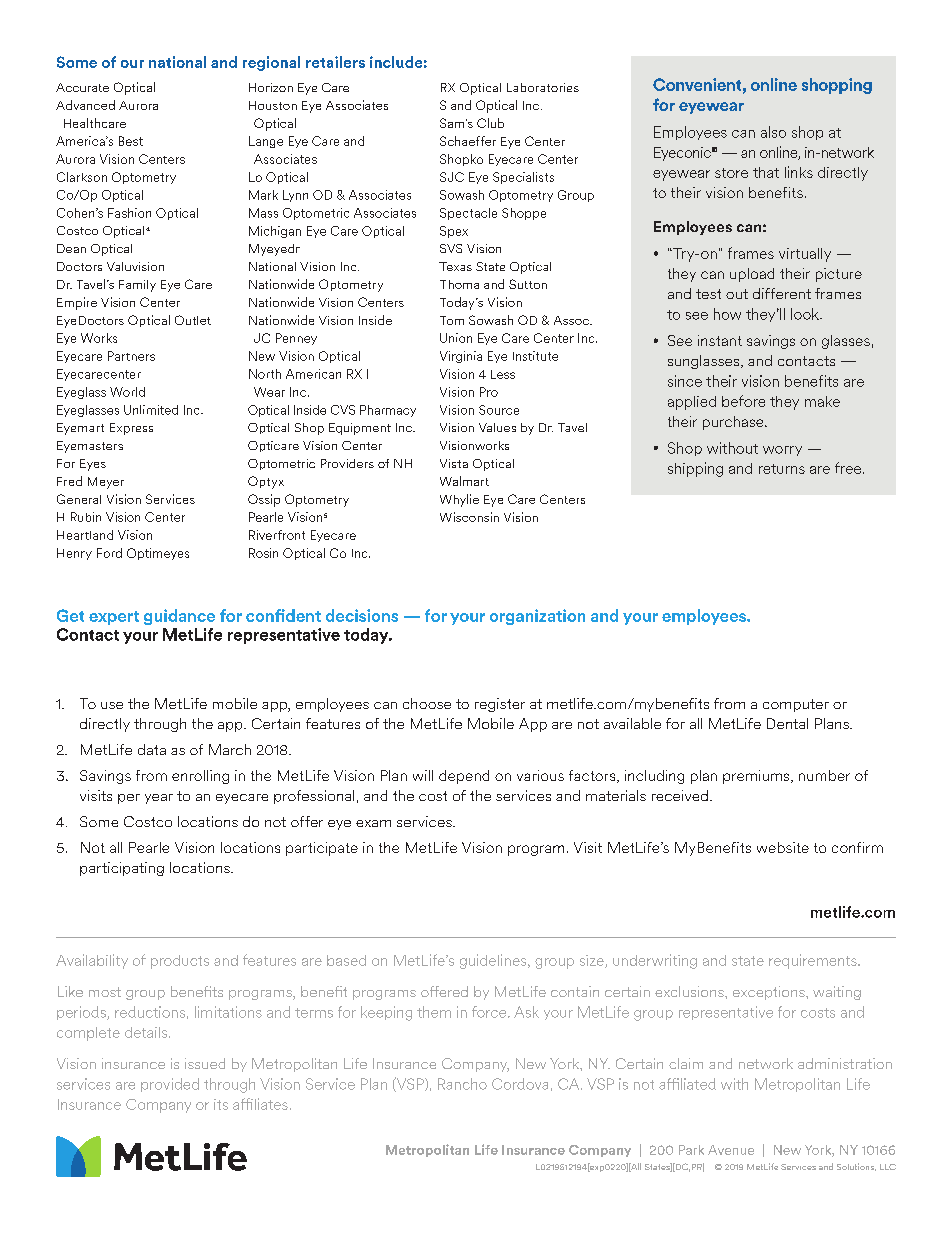 This screenshot has width=952, height=1233. What do you see at coordinates (796, 705) in the screenshot?
I see `computer` at bounding box center [796, 705].
